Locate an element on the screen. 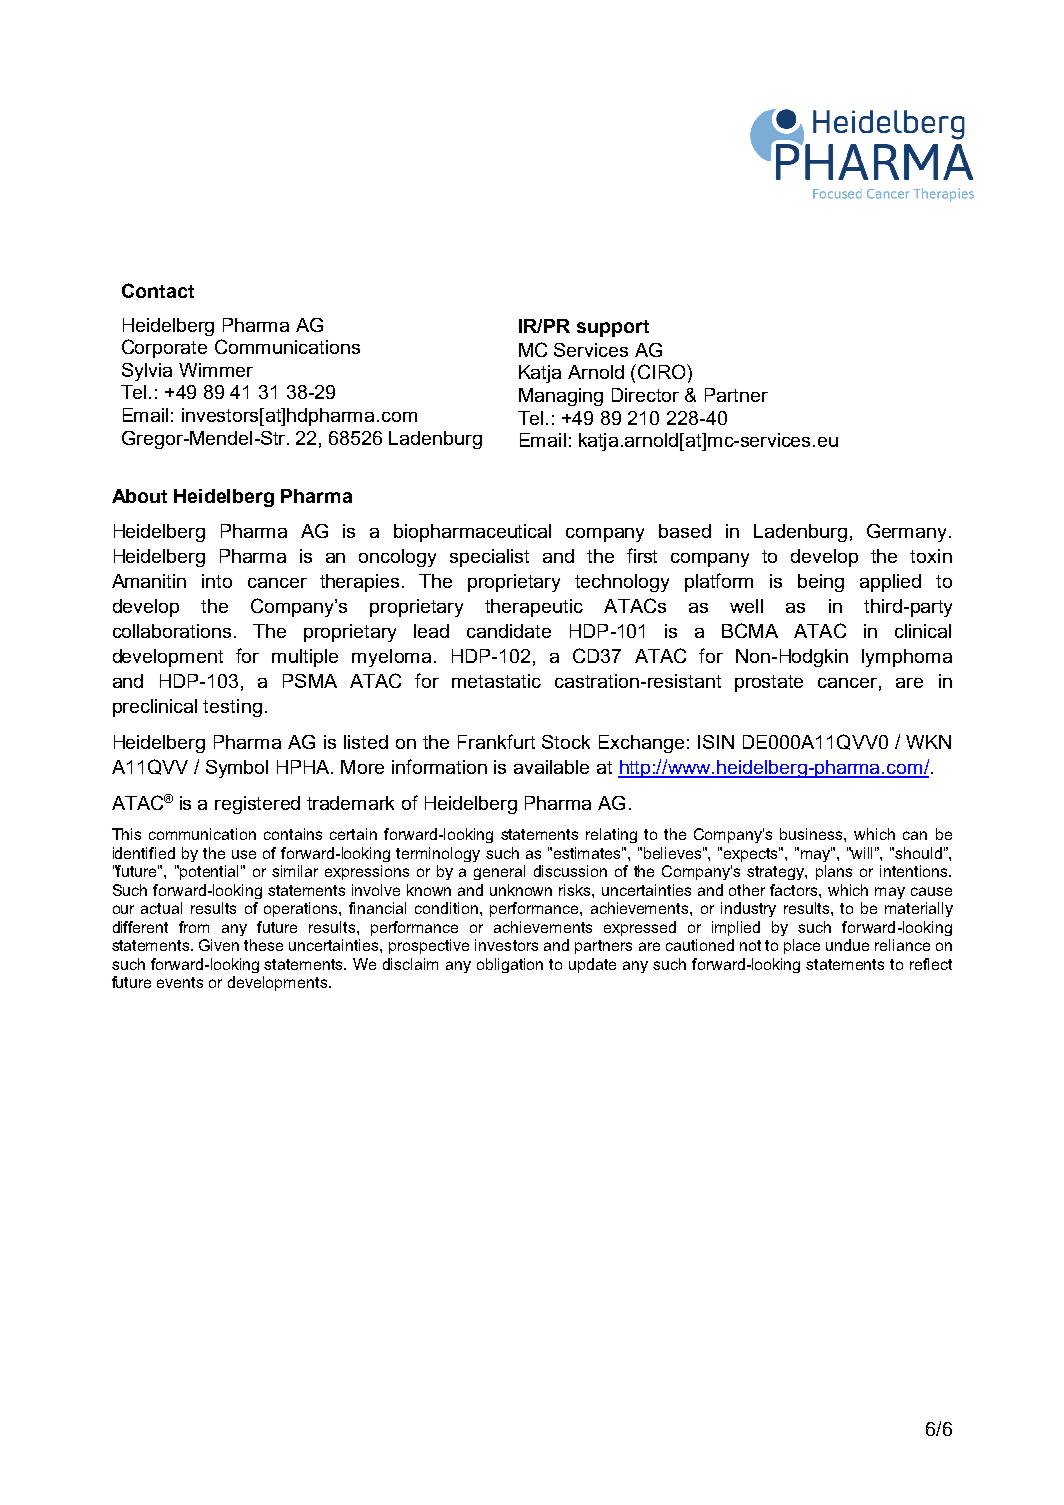 The width and height of the screenshot is (1064, 1505). candidate is located at coordinates (509, 631).
